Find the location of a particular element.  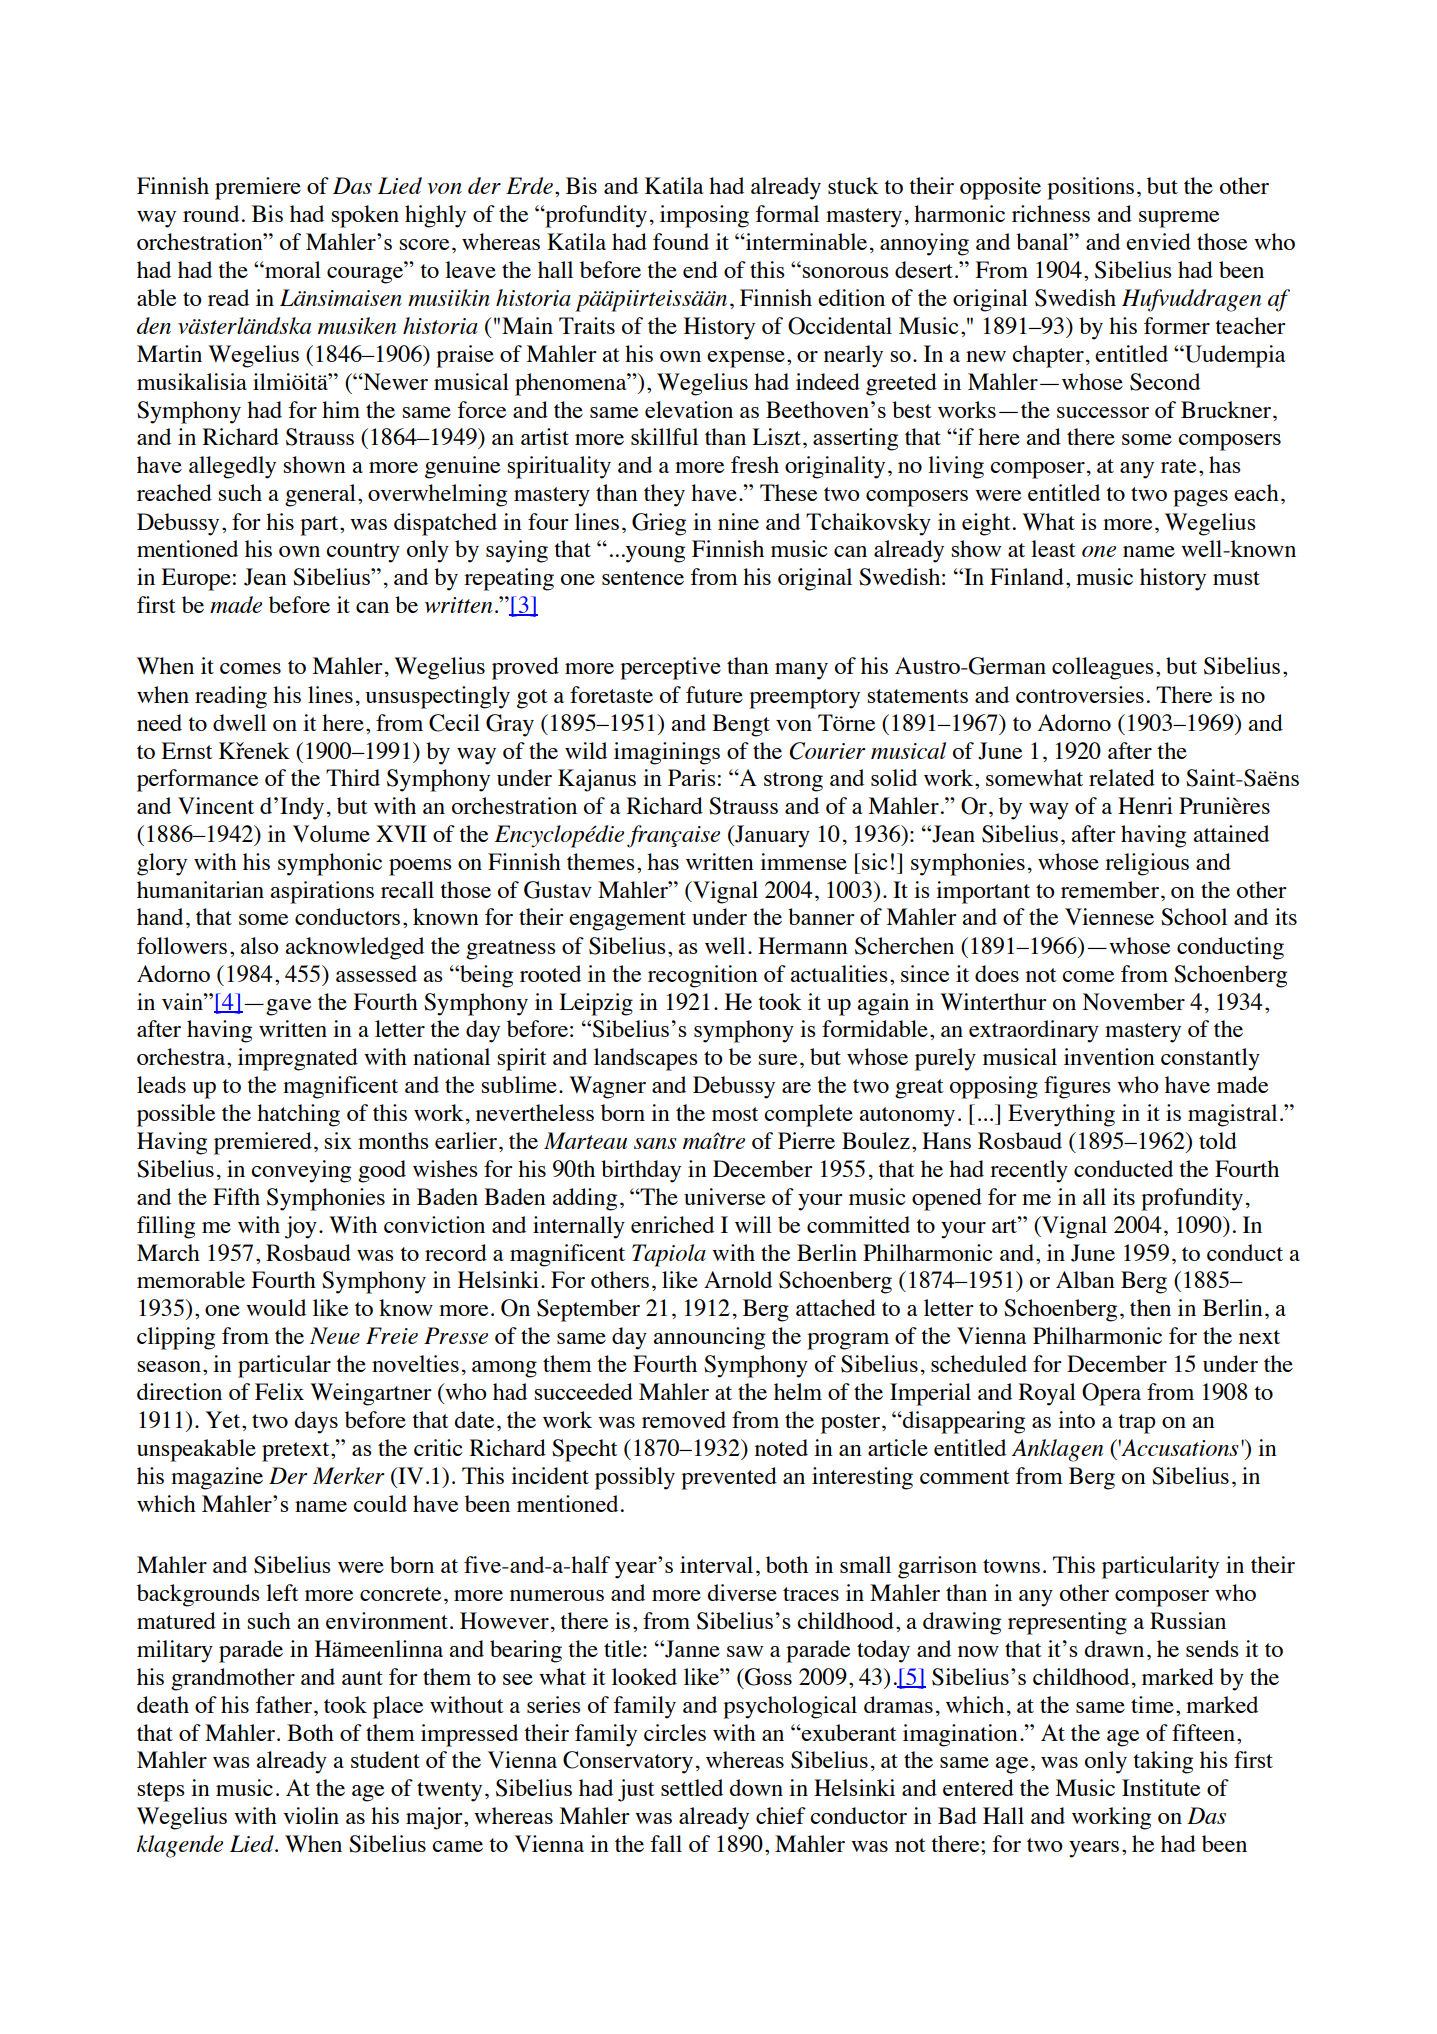

student is located at coordinates (385, 1759).
